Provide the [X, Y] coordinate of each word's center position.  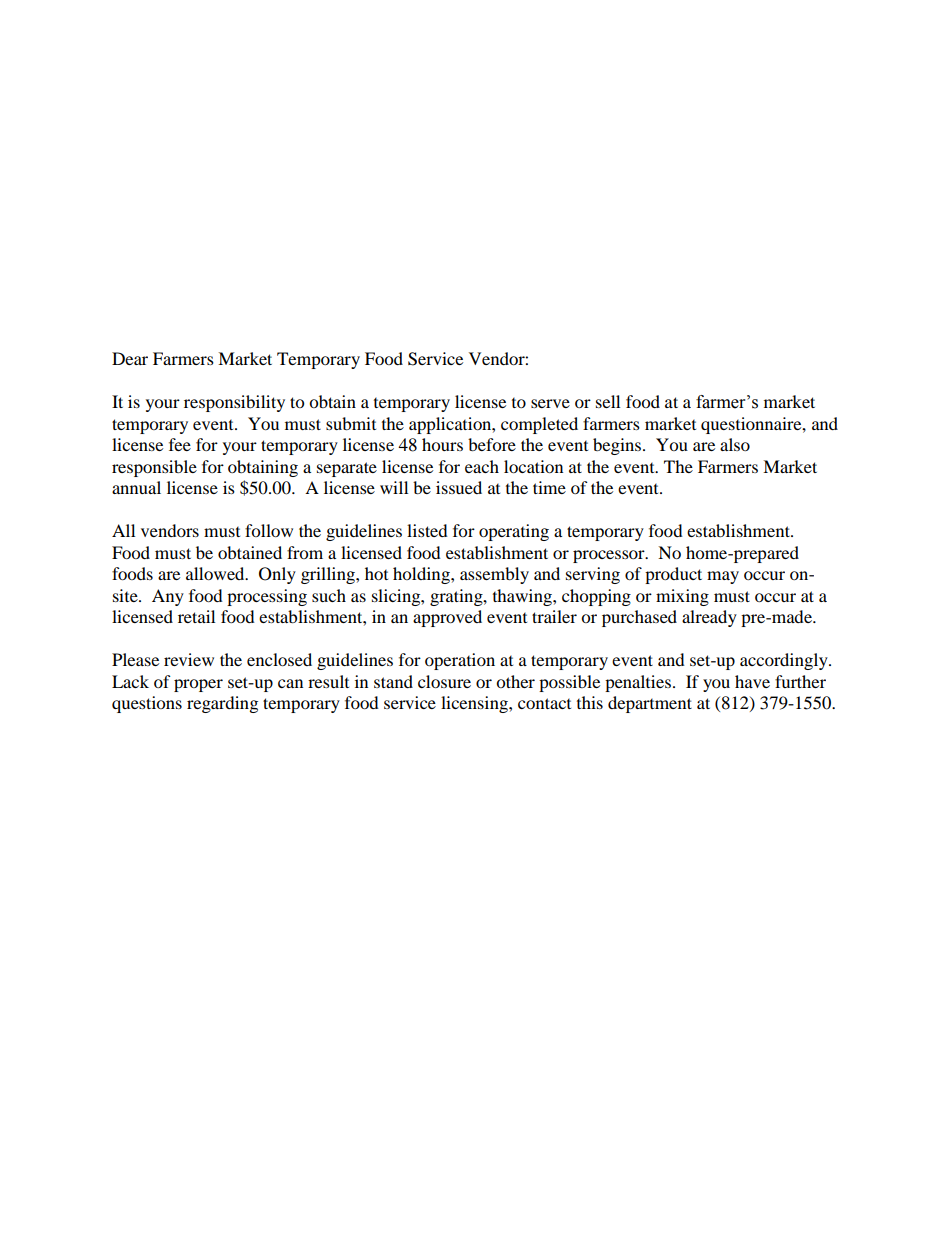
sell [608, 401]
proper [198, 685]
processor [610, 556]
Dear [130, 358]
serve [550, 403]
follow [269, 530]
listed [427, 530]
